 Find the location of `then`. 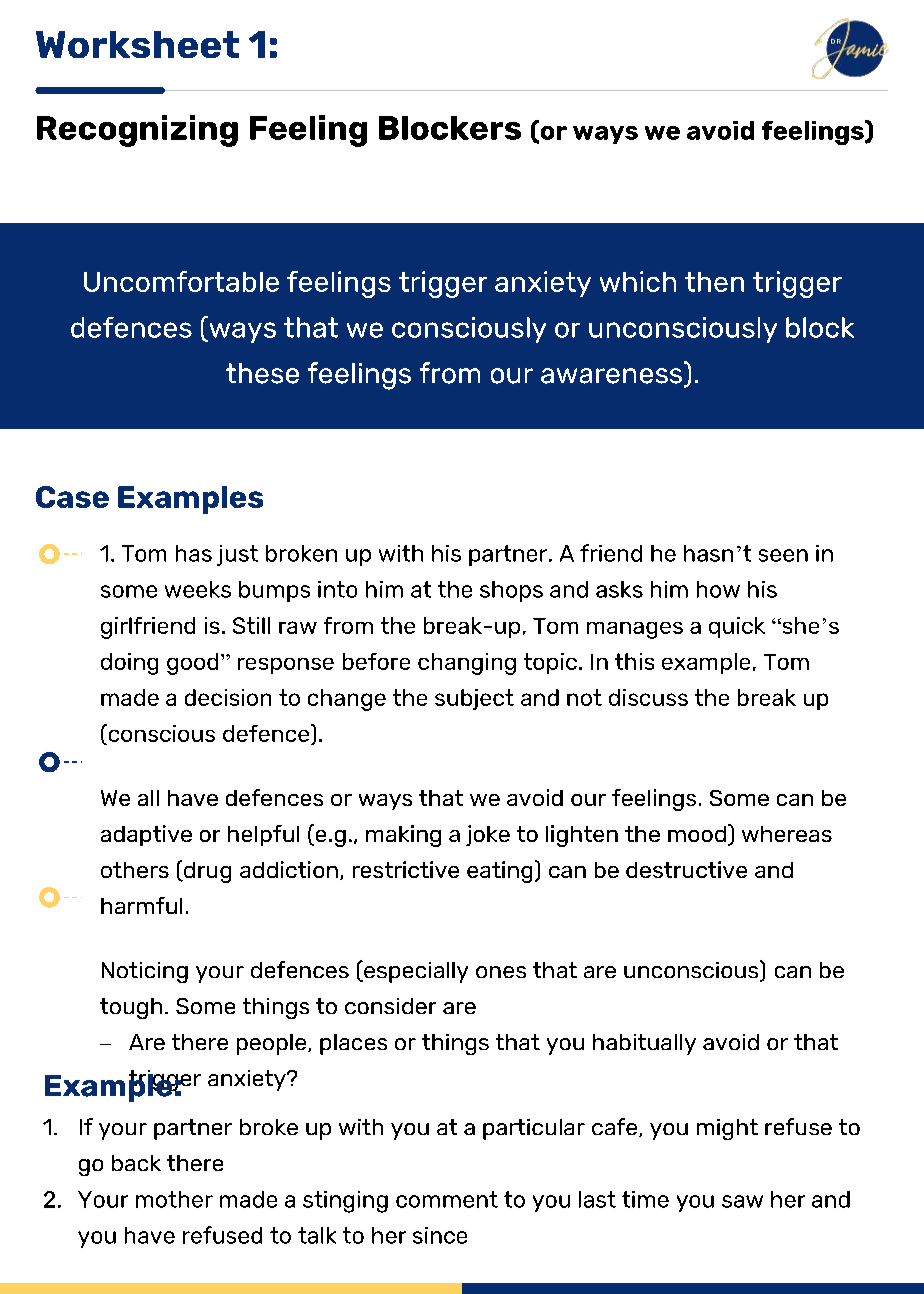

then is located at coordinates (714, 282).
